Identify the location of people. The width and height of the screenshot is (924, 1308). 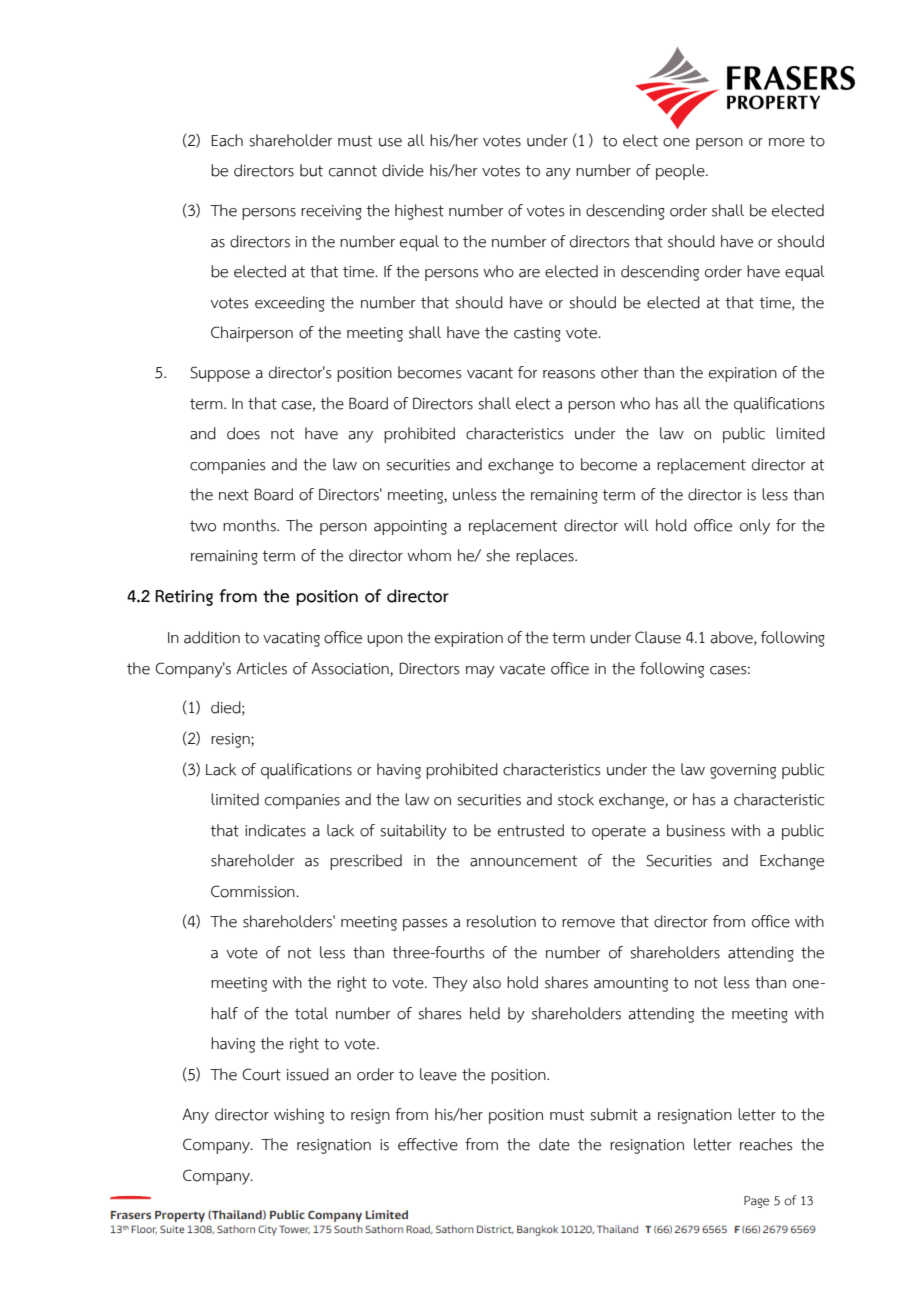
(681, 172).
